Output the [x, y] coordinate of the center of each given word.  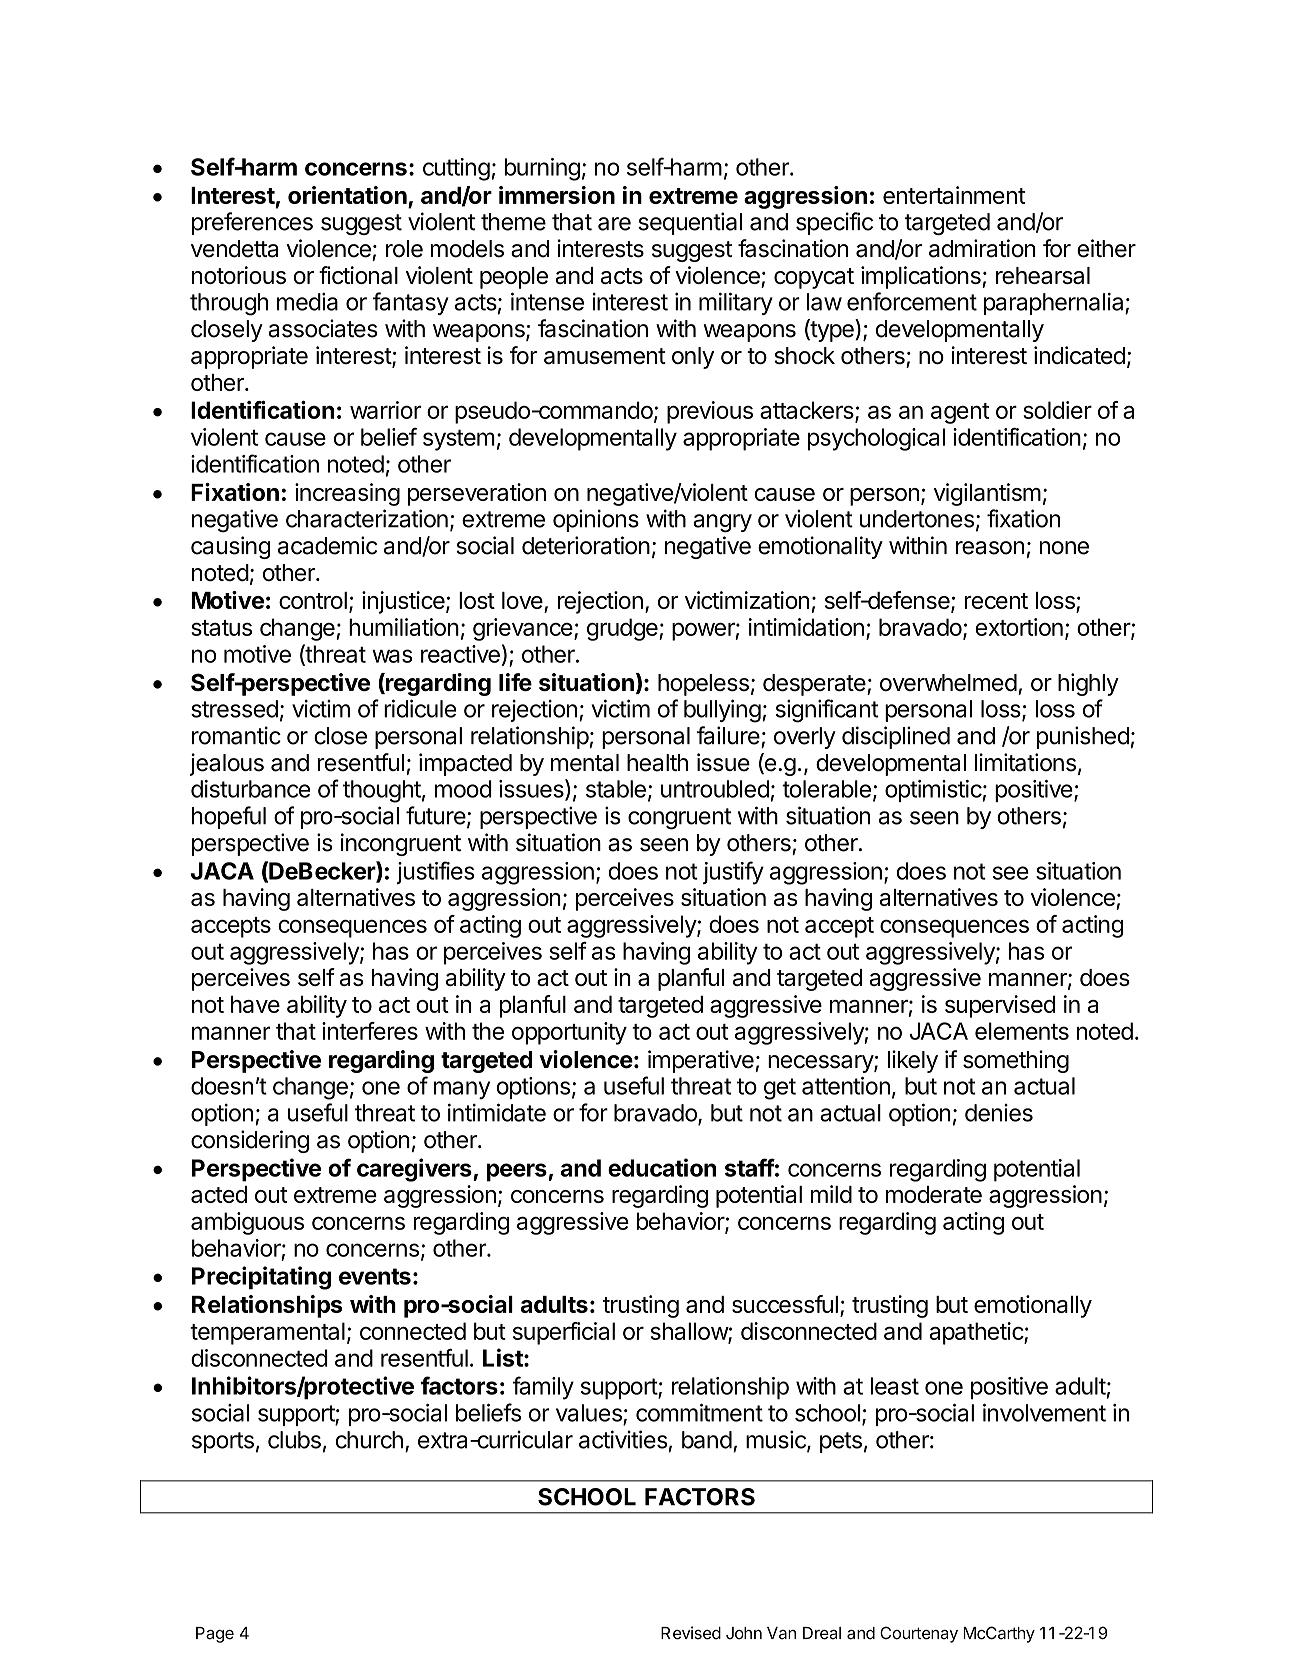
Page [215, 1635]
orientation [348, 196]
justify [733, 873]
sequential [690, 223]
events [375, 1276]
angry [722, 523]
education [662, 1167]
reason [990, 548]
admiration [982, 248]
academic [327, 545]
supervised [1000, 1006]
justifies [436, 872]
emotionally [1033, 1306]
